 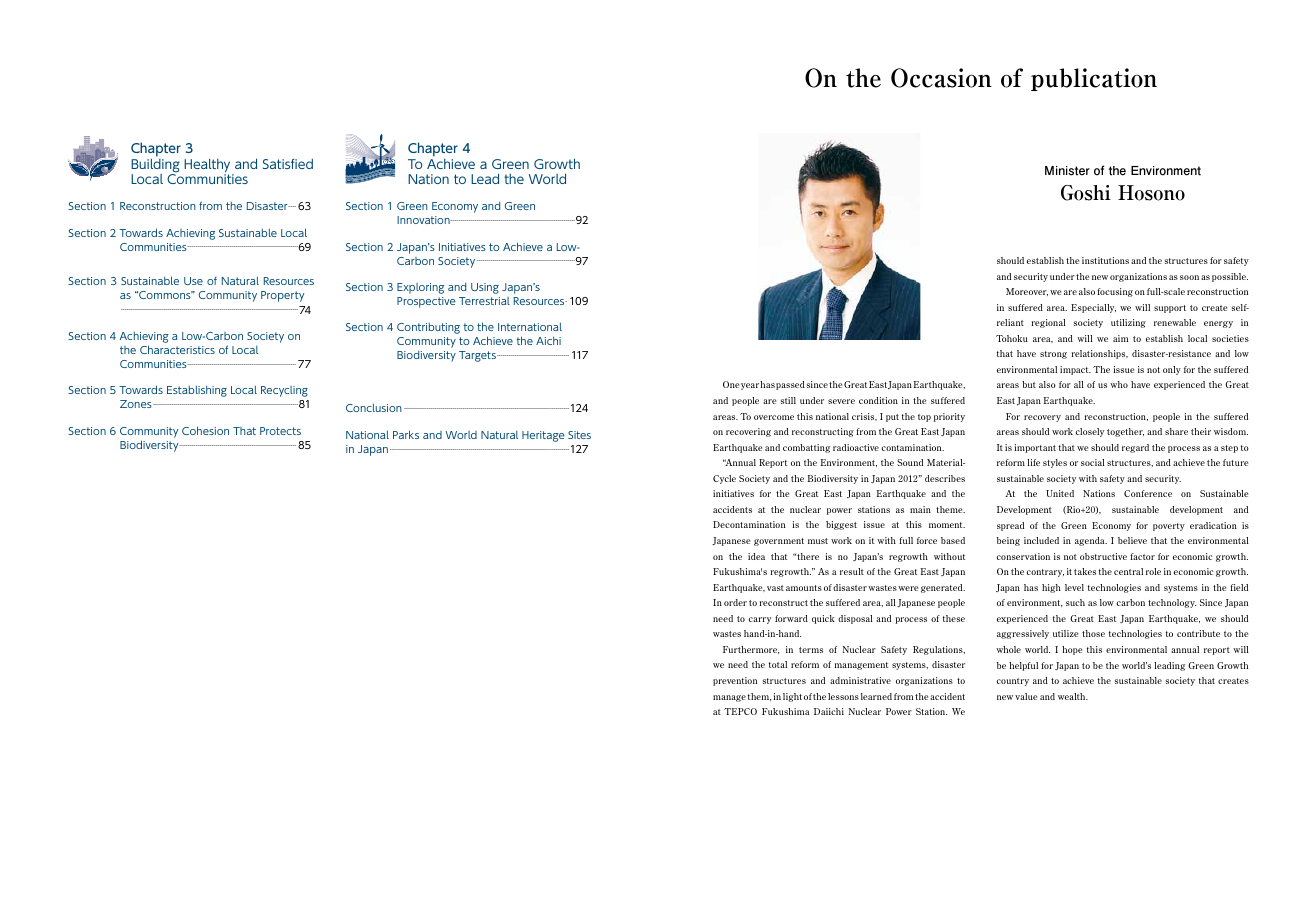 What do you see at coordinates (484, 301) in the document?
I see `Terrestrial` at bounding box center [484, 301].
